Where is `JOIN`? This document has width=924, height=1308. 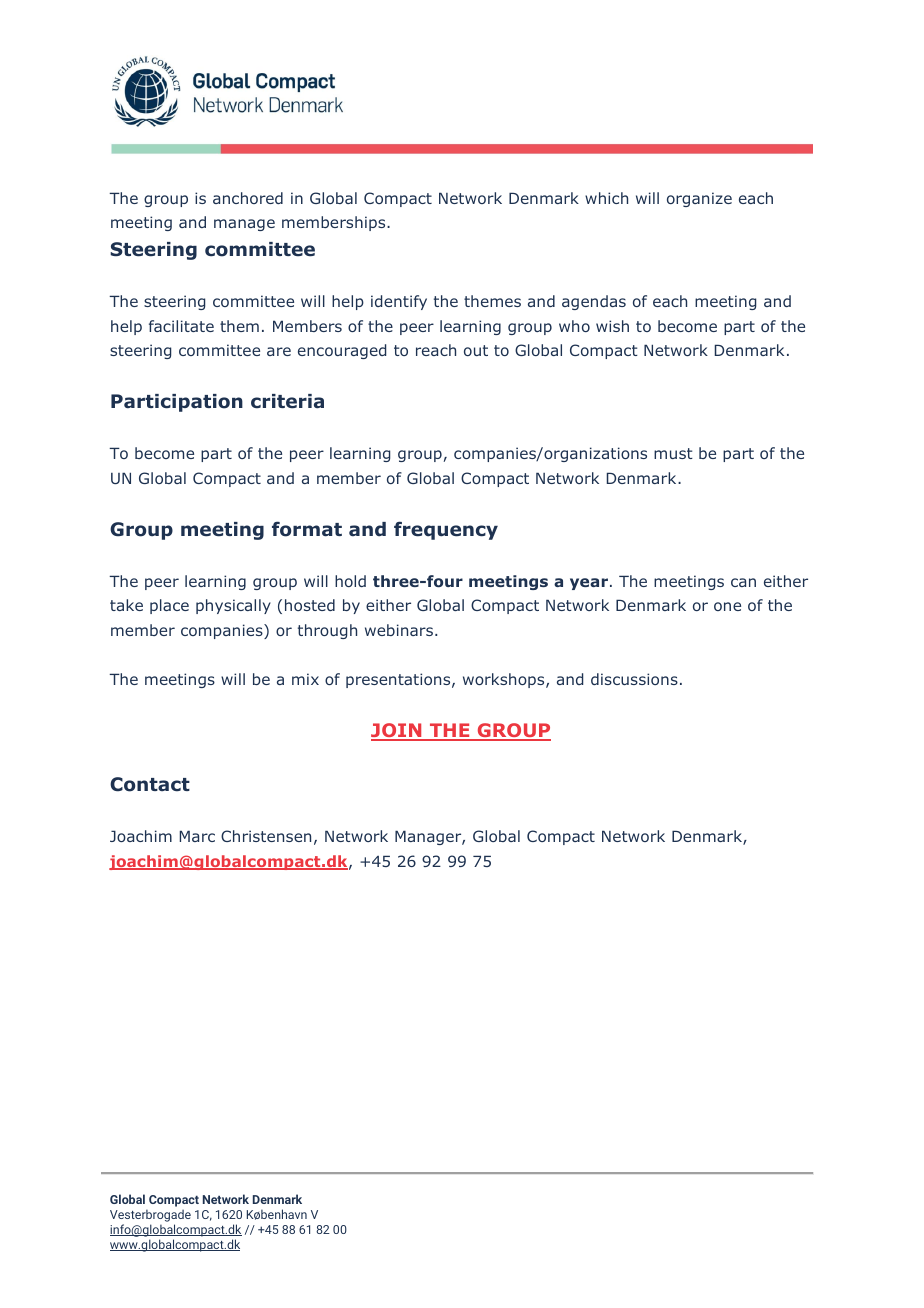 JOIN is located at coordinates (397, 731).
